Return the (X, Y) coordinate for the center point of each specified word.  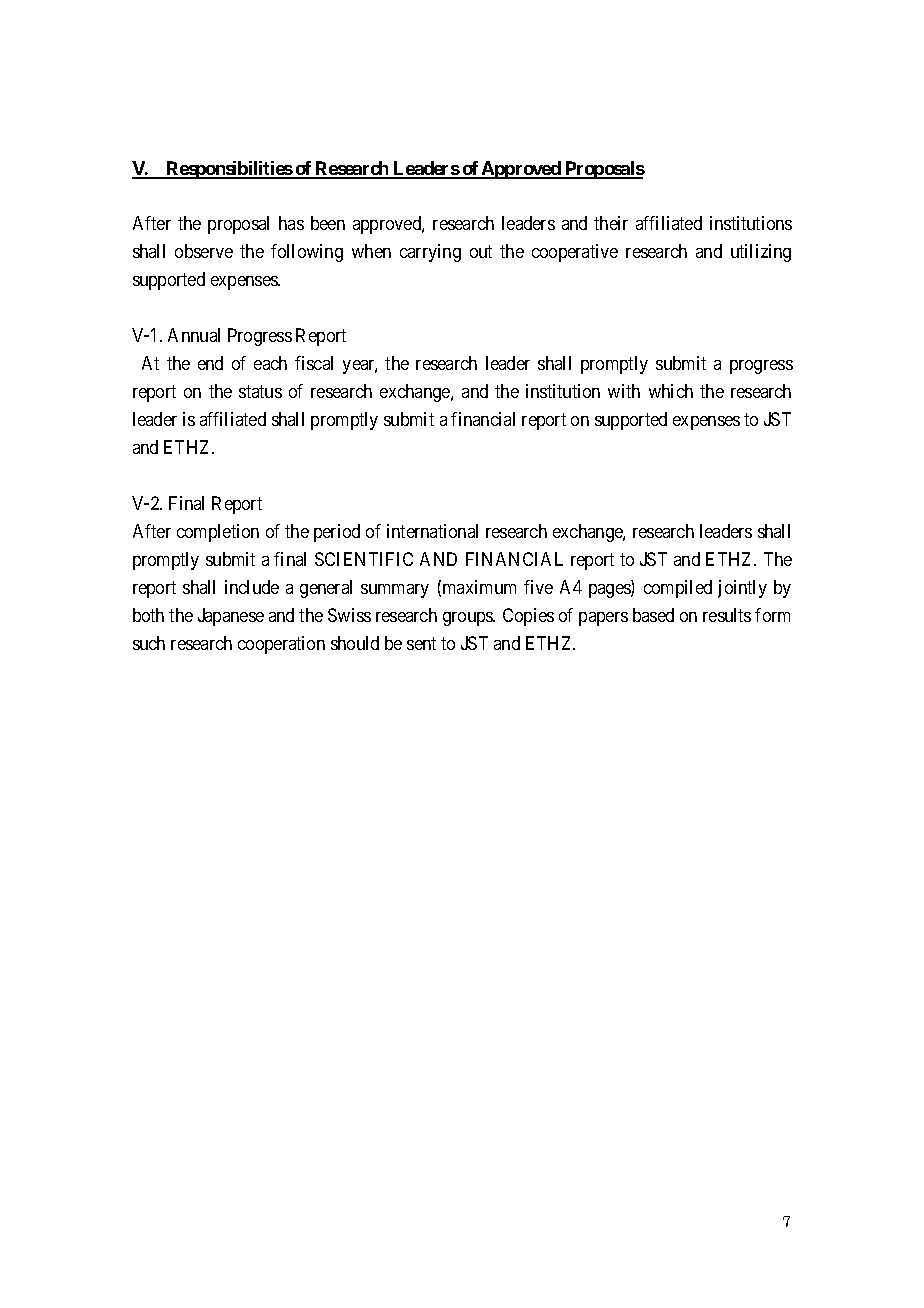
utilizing (761, 253)
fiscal (314, 363)
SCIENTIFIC (364, 559)
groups (469, 619)
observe (204, 251)
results (727, 615)
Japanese (231, 617)
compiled (678, 589)
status (260, 391)
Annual (194, 335)
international (432, 531)
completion (218, 533)
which (671, 391)
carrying (430, 253)
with (624, 391)
